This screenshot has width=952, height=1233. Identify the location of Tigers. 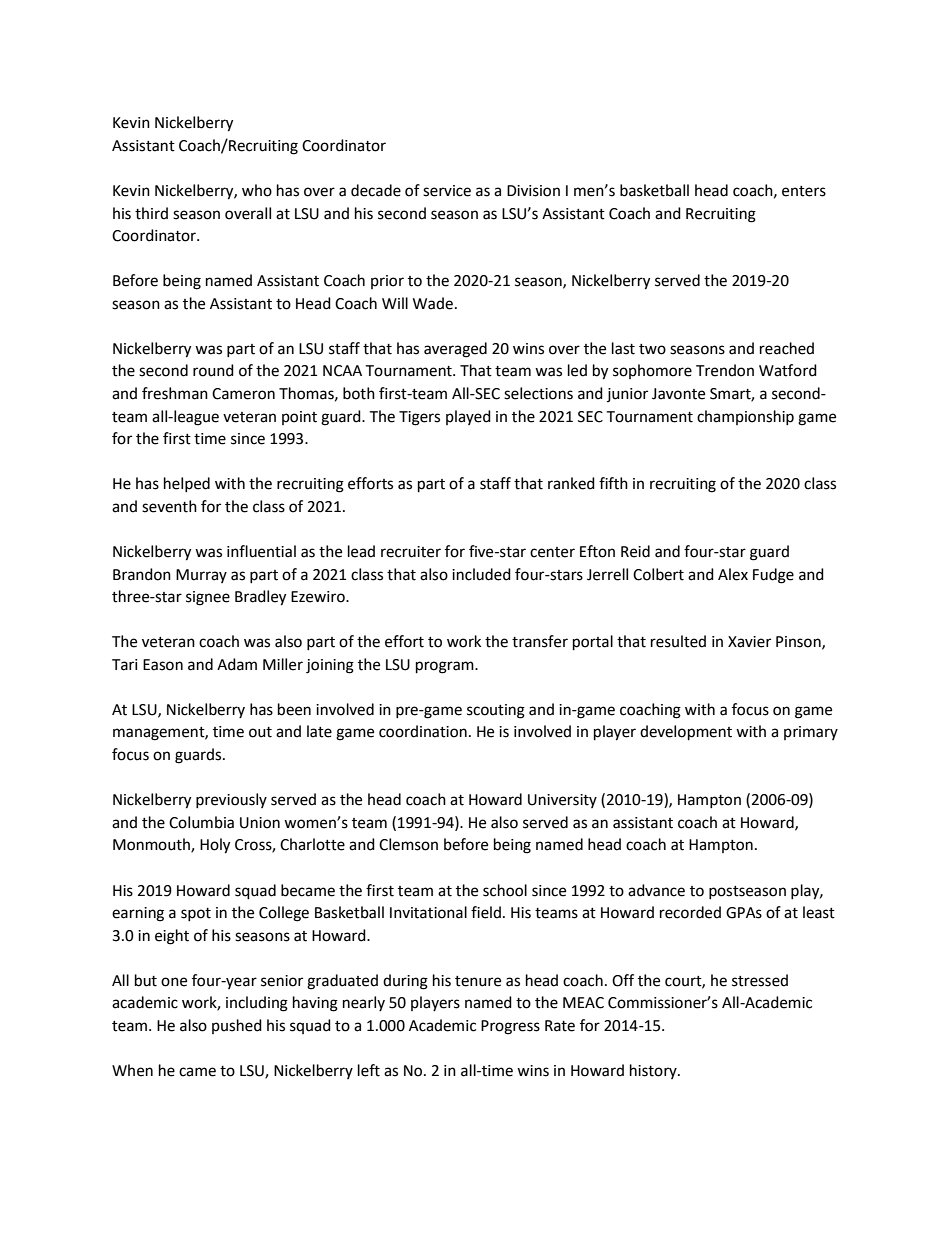
(419, 418).
